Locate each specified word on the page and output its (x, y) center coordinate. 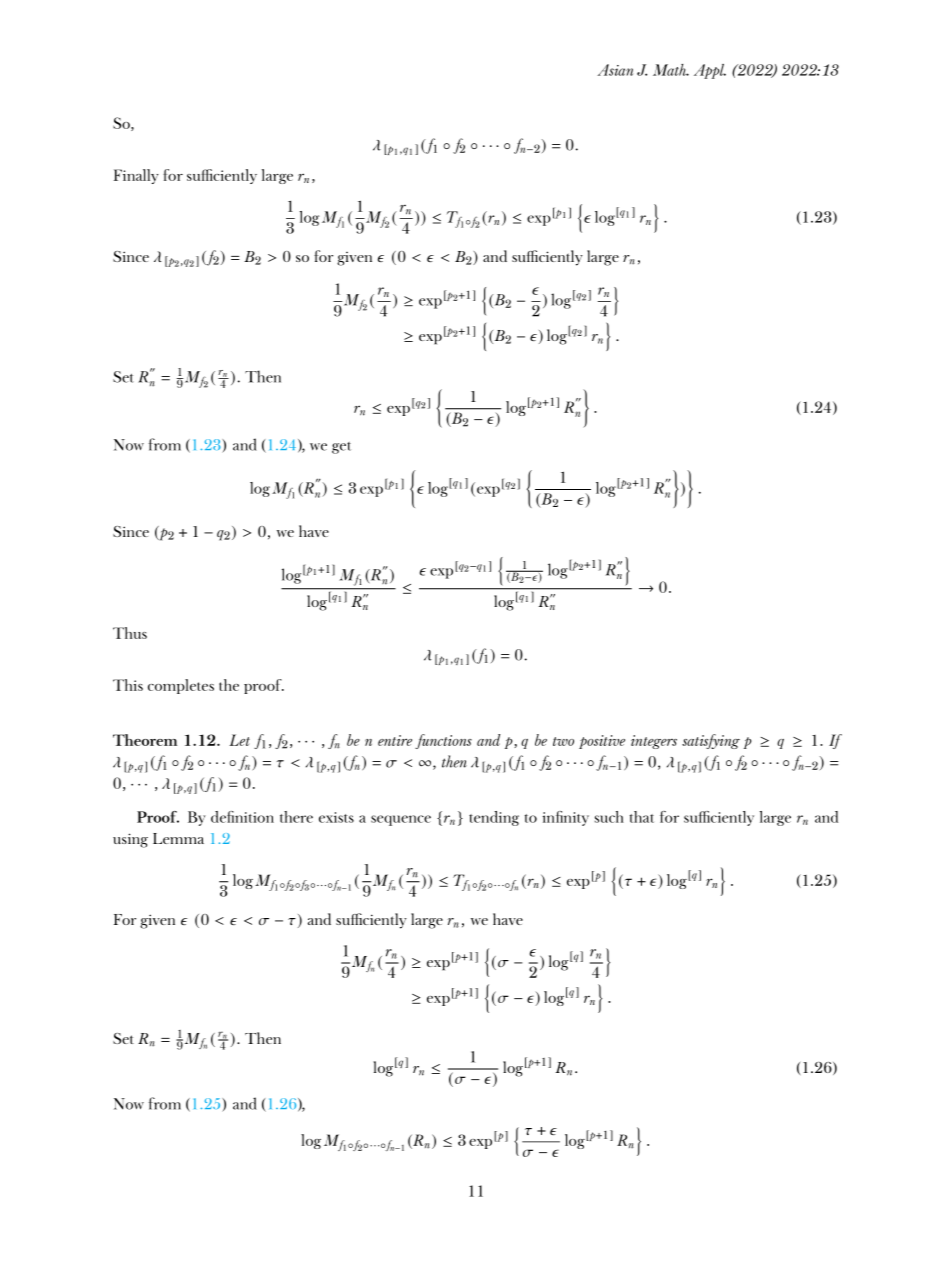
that (642, 817)
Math (671, 70)
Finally (136, 176)
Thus (130, 633)
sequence (401, 820)
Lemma (178, 838)
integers (654, 742)
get (341, 448)
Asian (615, 70)
